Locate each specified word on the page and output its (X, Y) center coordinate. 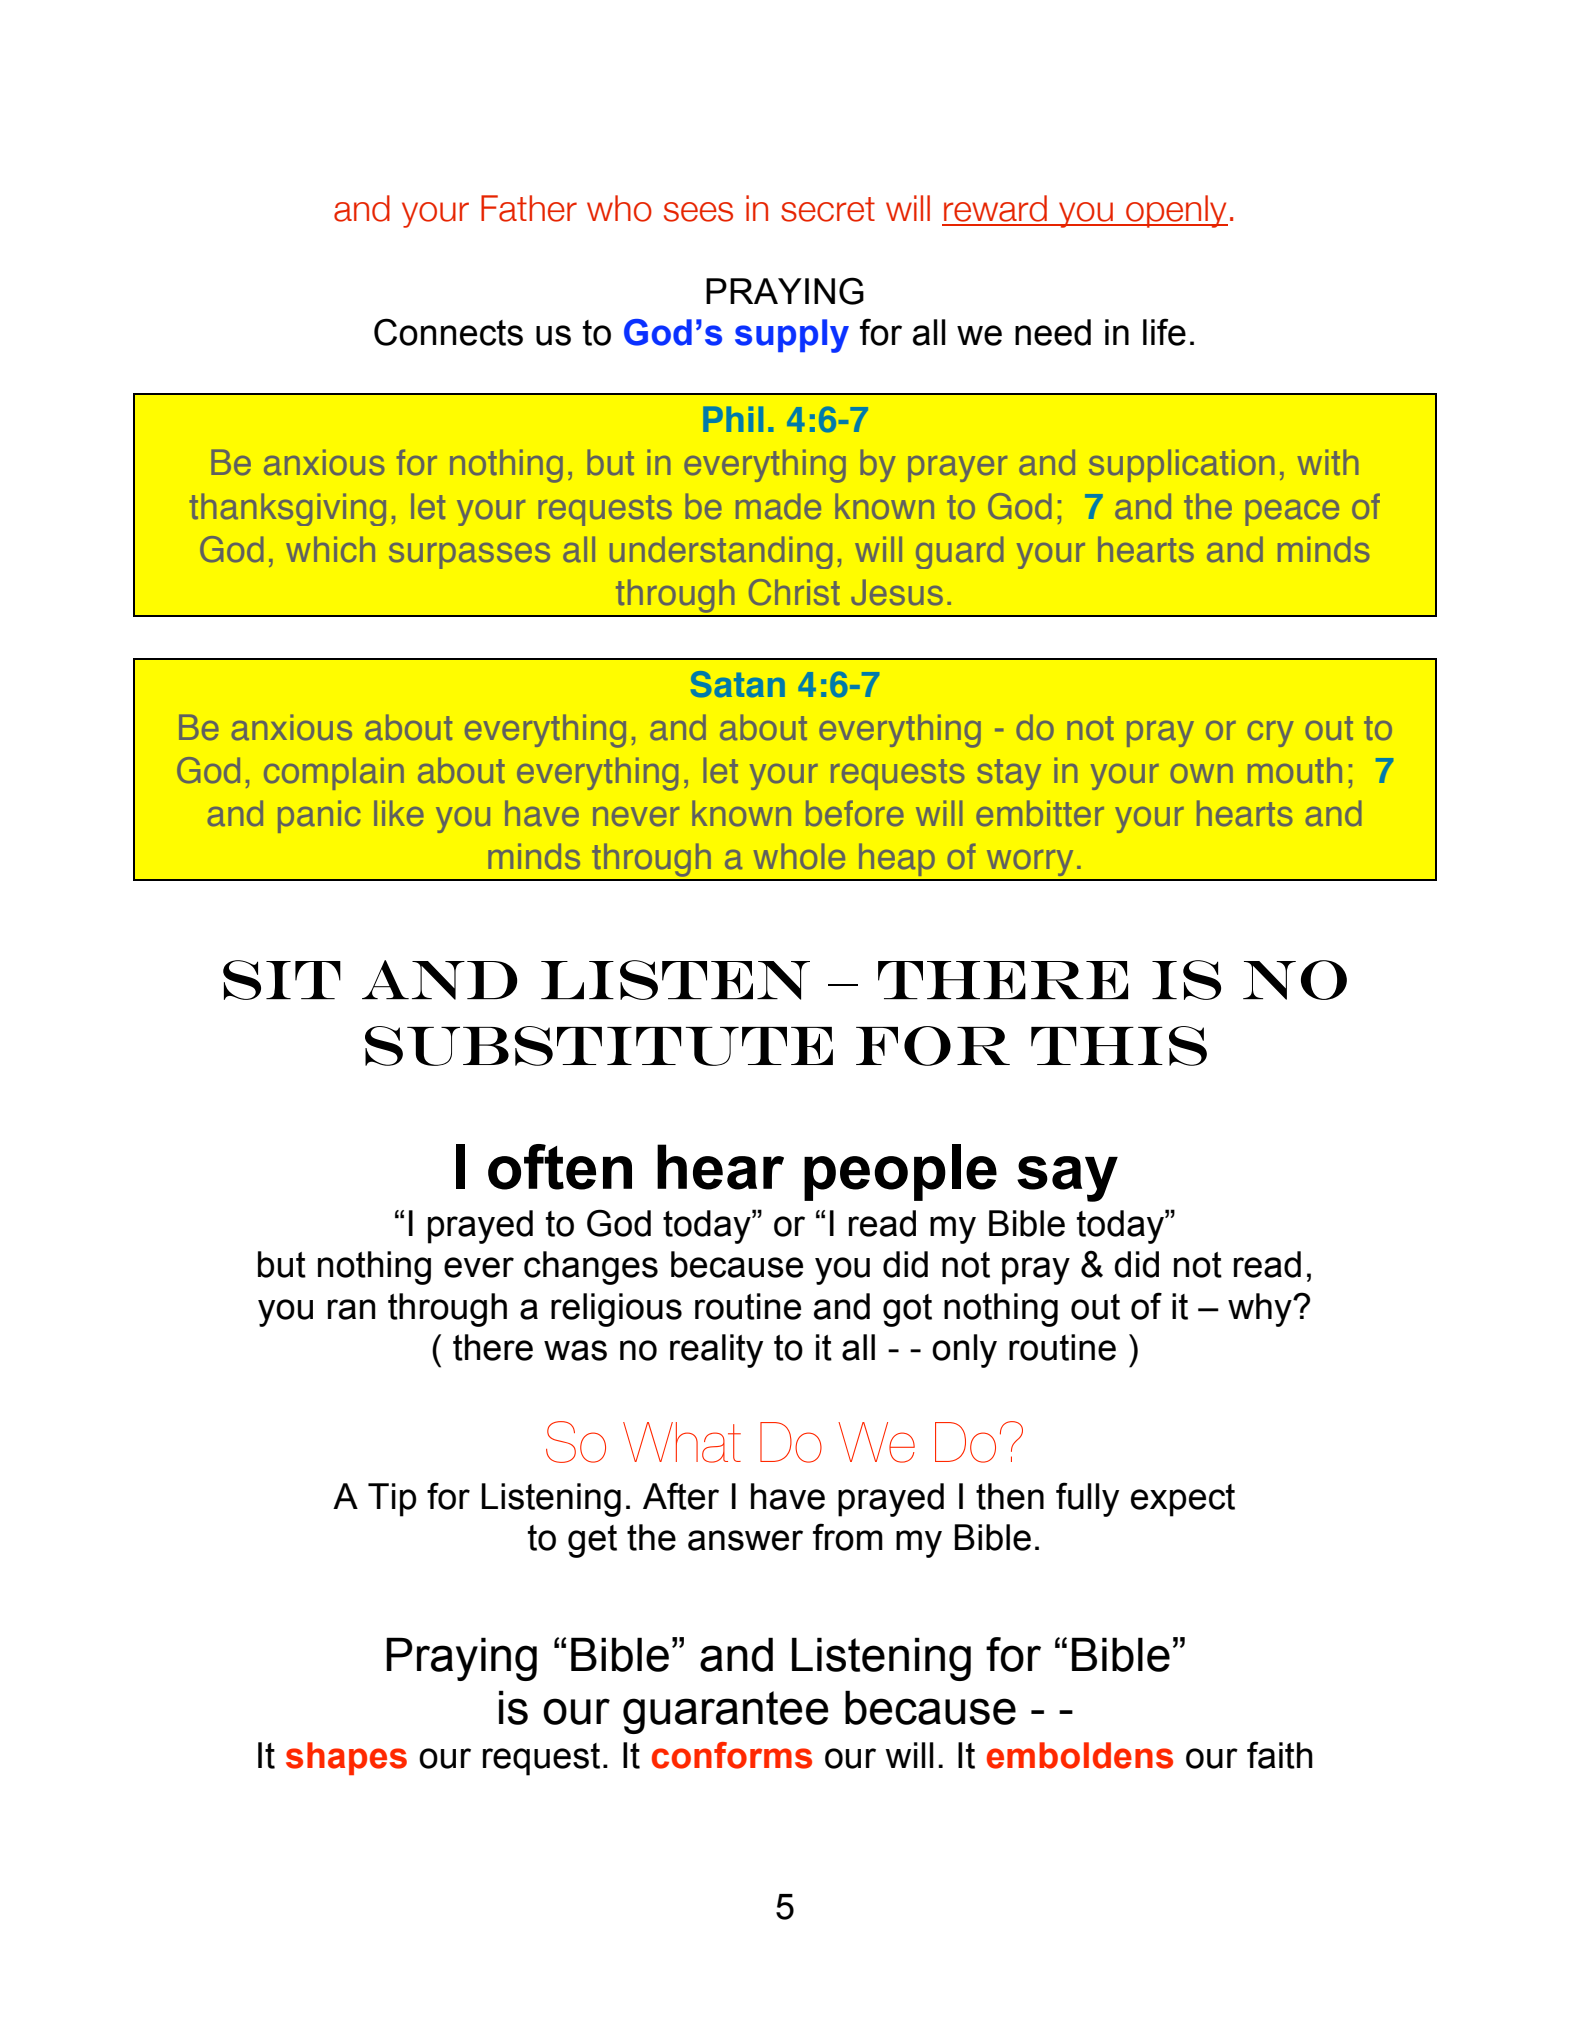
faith (1280, 1755)
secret (828, 209)
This (1119, 1046)
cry (1270, 734)
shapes (346, 1758)
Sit (282, 980)
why (1261, 1310)
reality (716, 1351)
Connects (448, 332)
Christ (794, 592)
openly (1176, 211)
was (575, 1350)
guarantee (726, 1712)
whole (799, 856)
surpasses (469, 556)
